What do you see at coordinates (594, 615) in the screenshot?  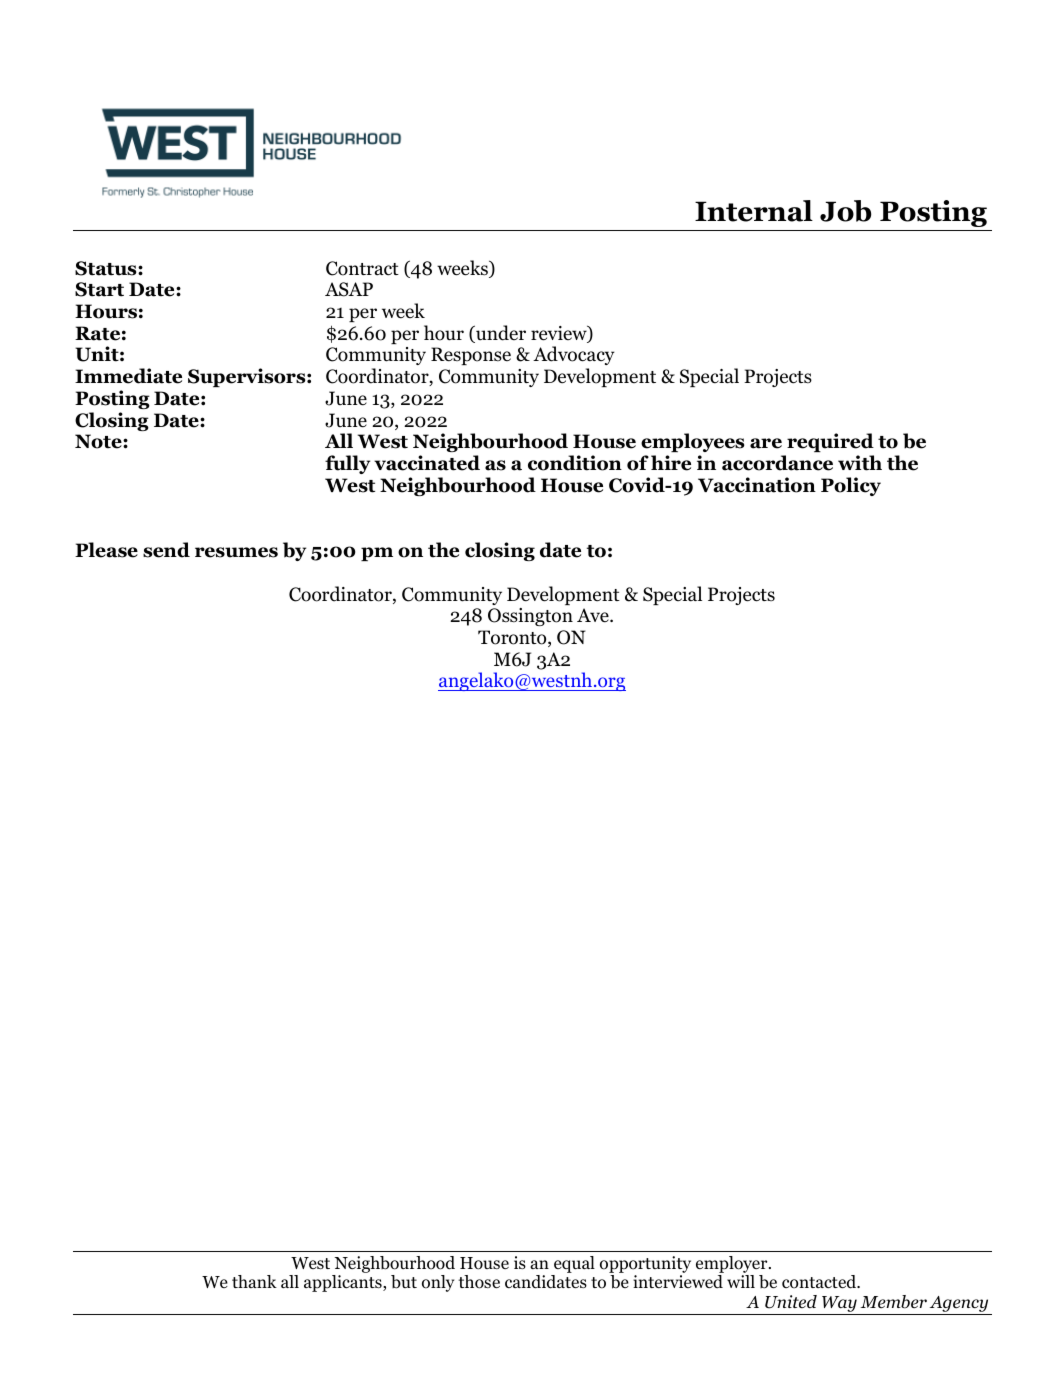 I see `Ave` at bounding box center [594, 615].
